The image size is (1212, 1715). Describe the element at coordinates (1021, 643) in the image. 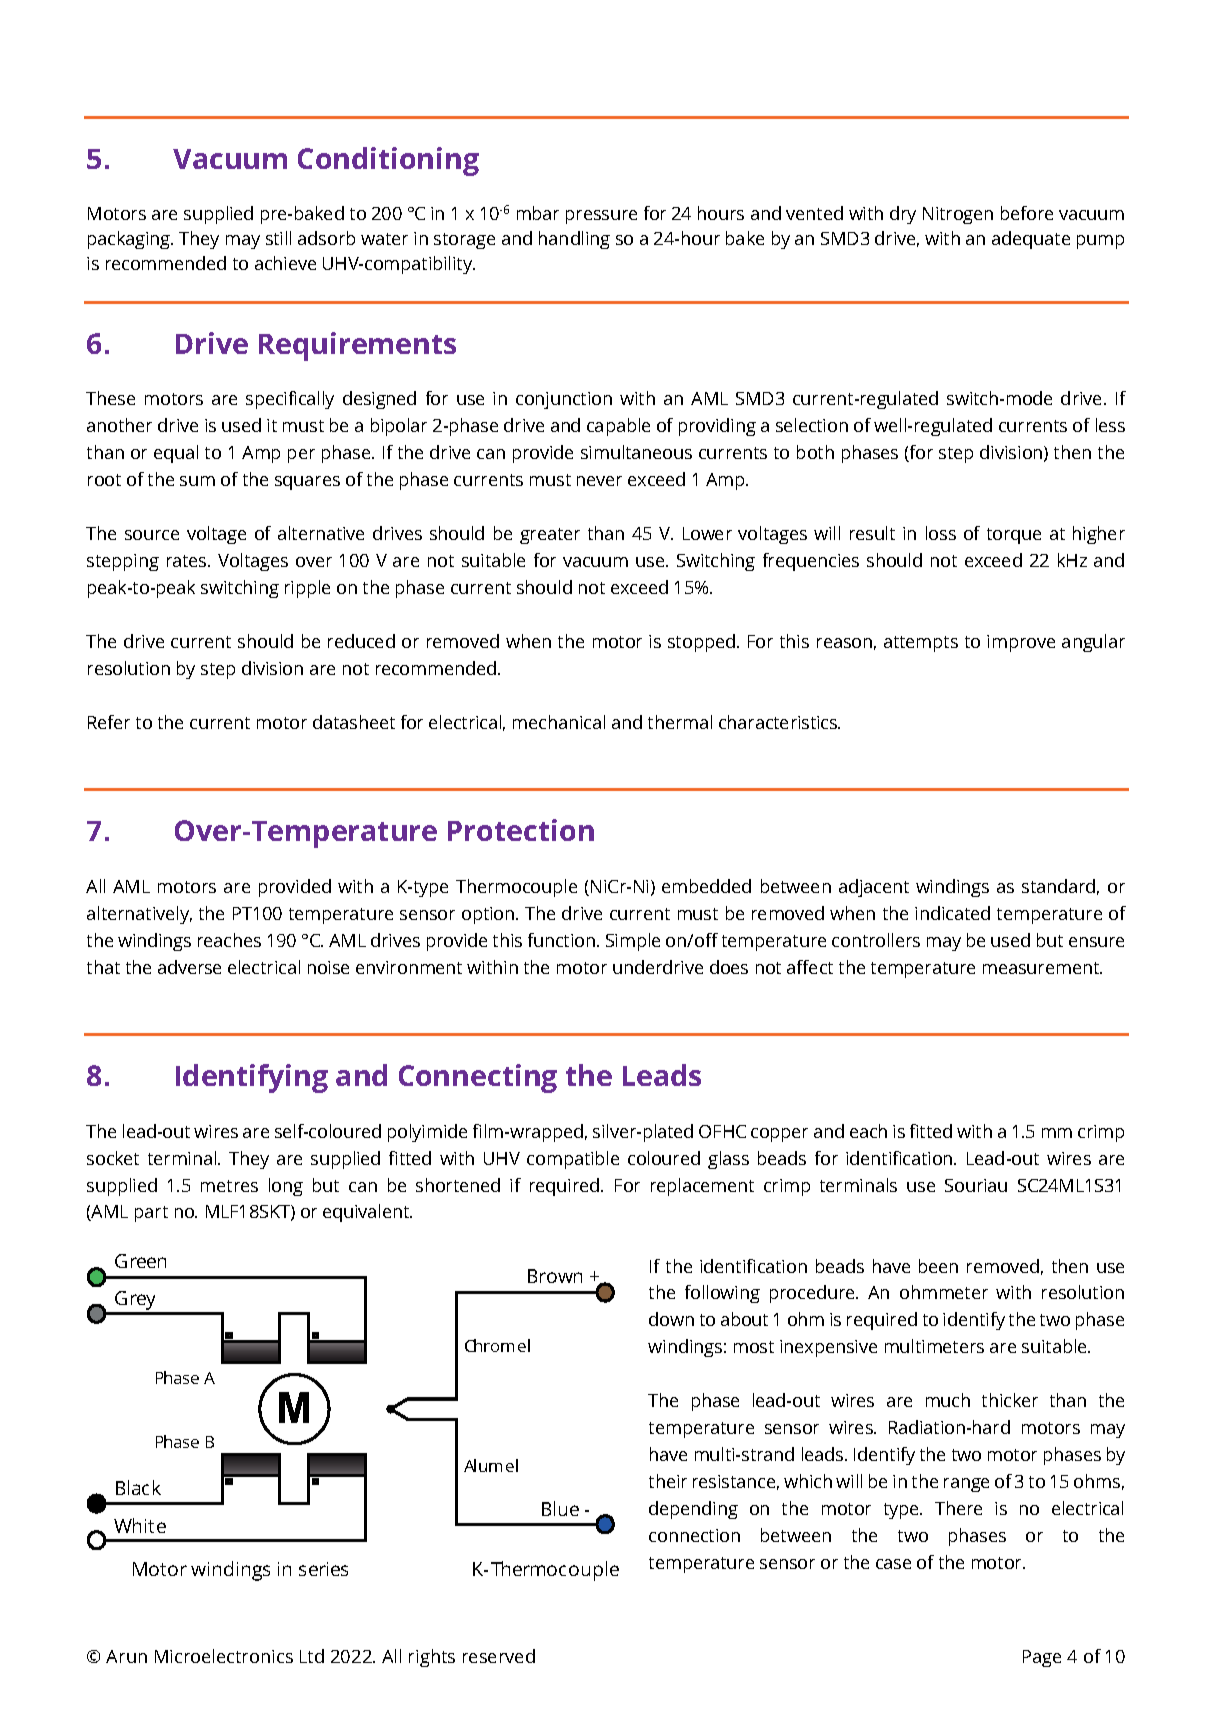

I see `improve` at that location.
